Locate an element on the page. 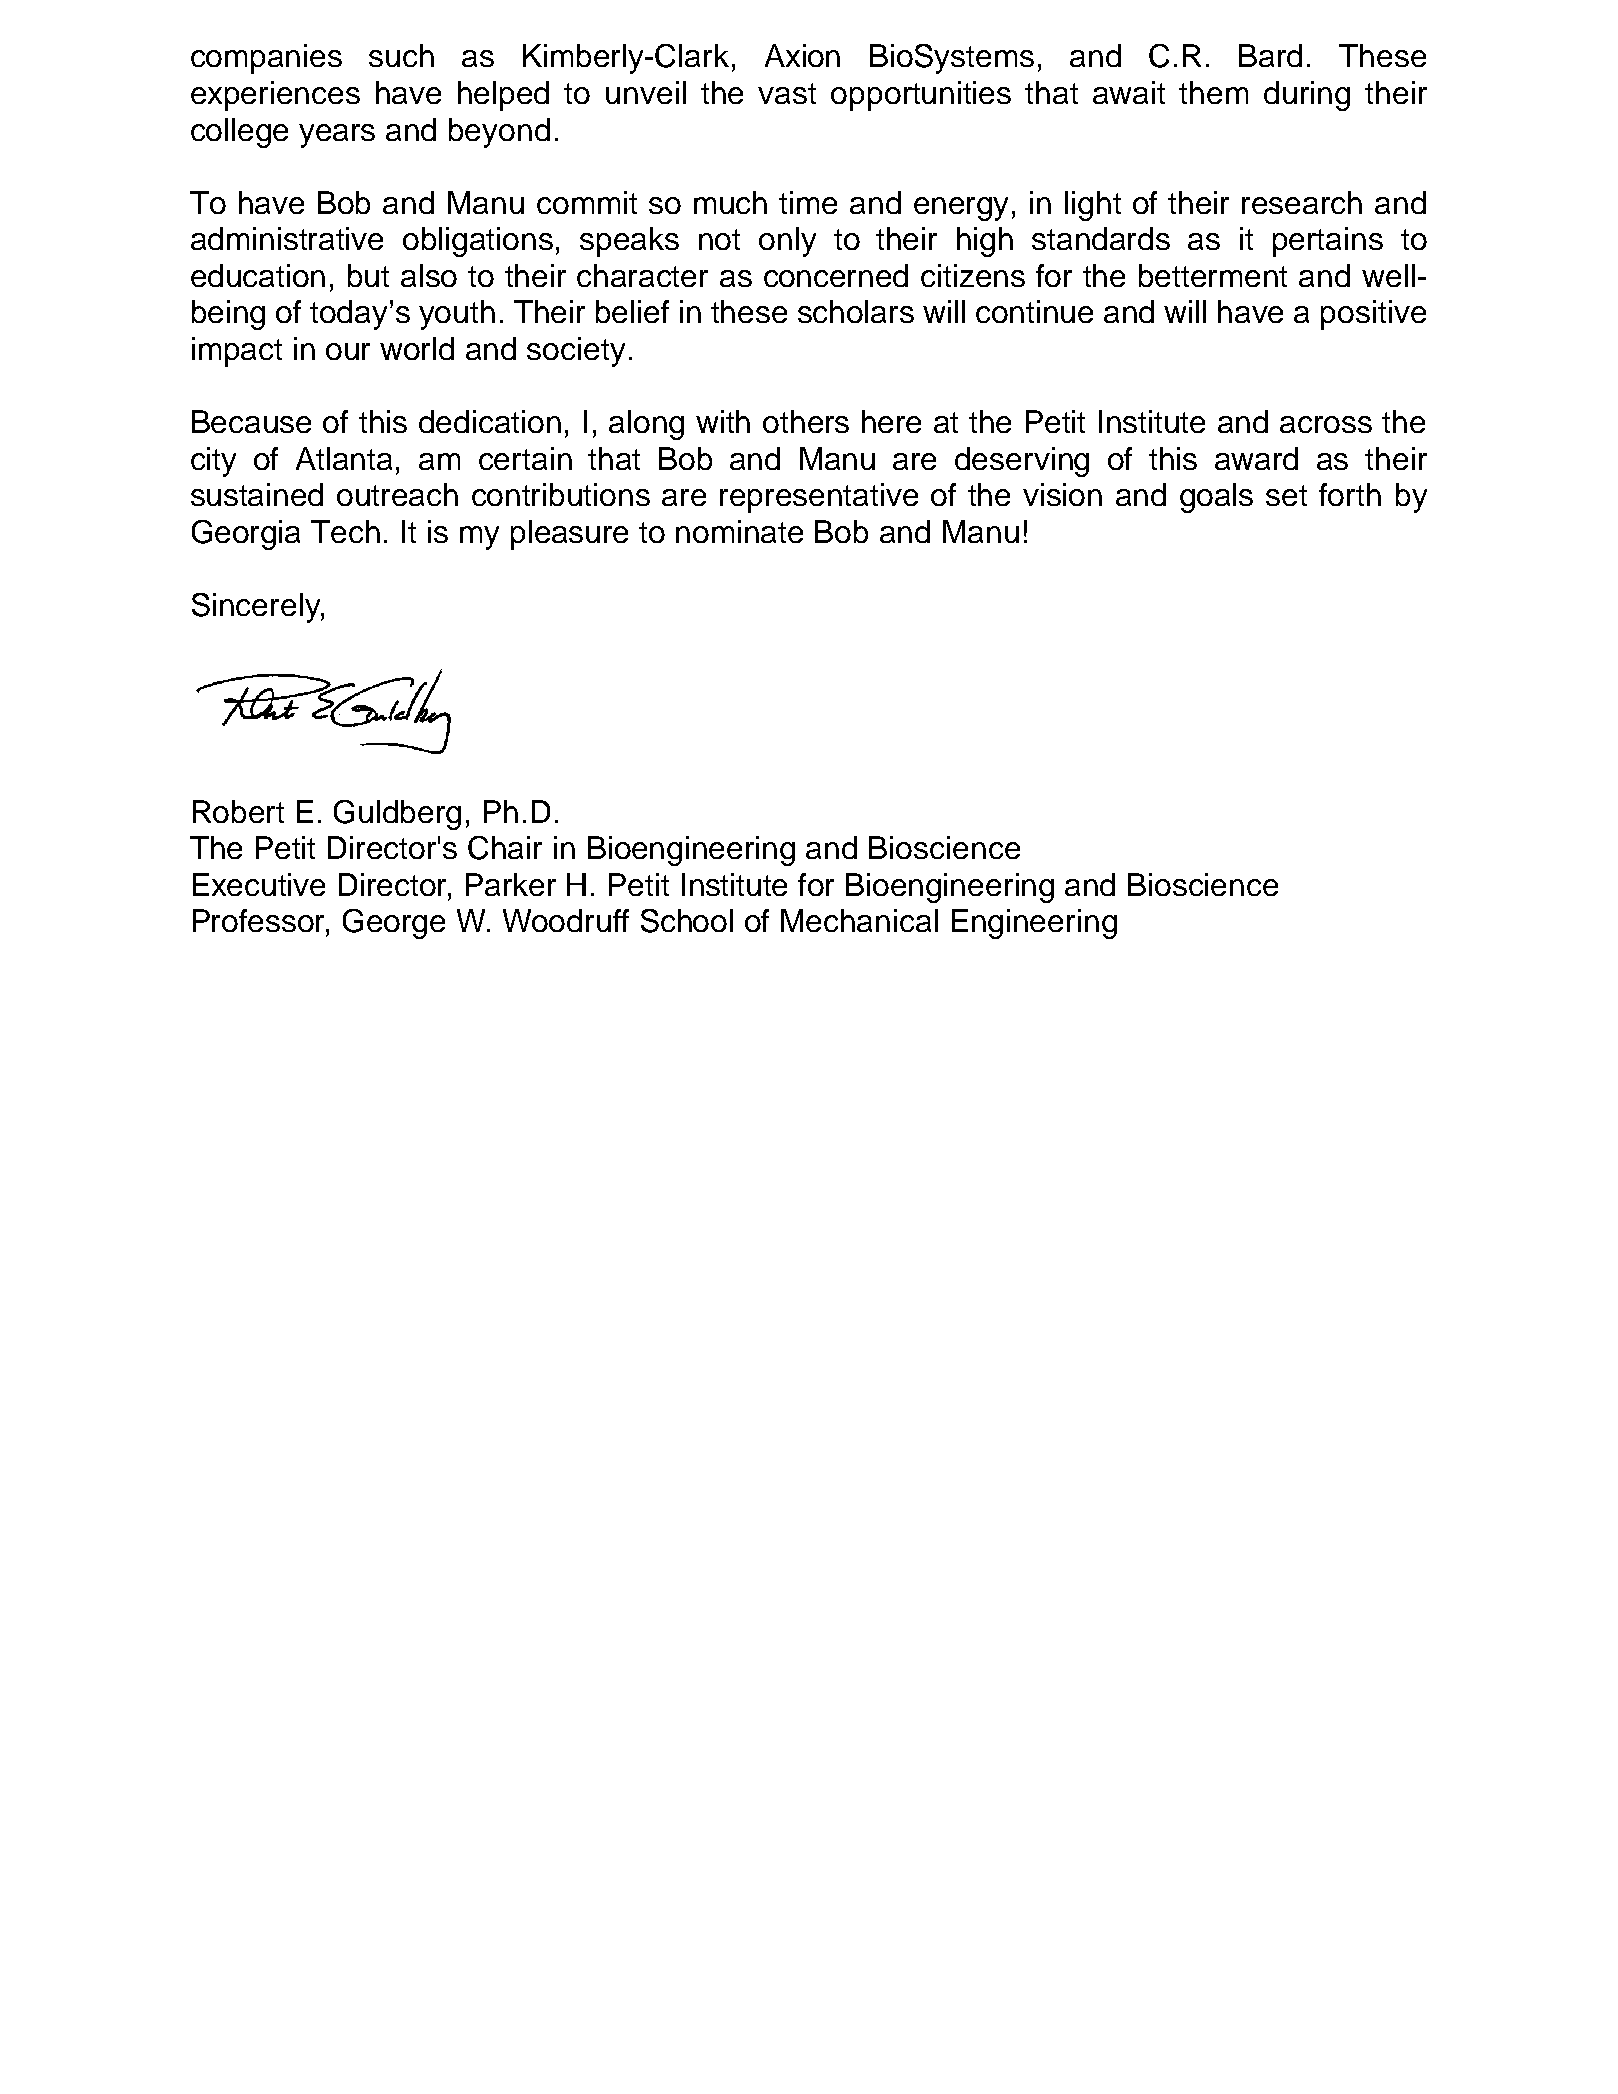 The height and width of the image is (2094, 1618). George is located at coordinates (394, 924).
